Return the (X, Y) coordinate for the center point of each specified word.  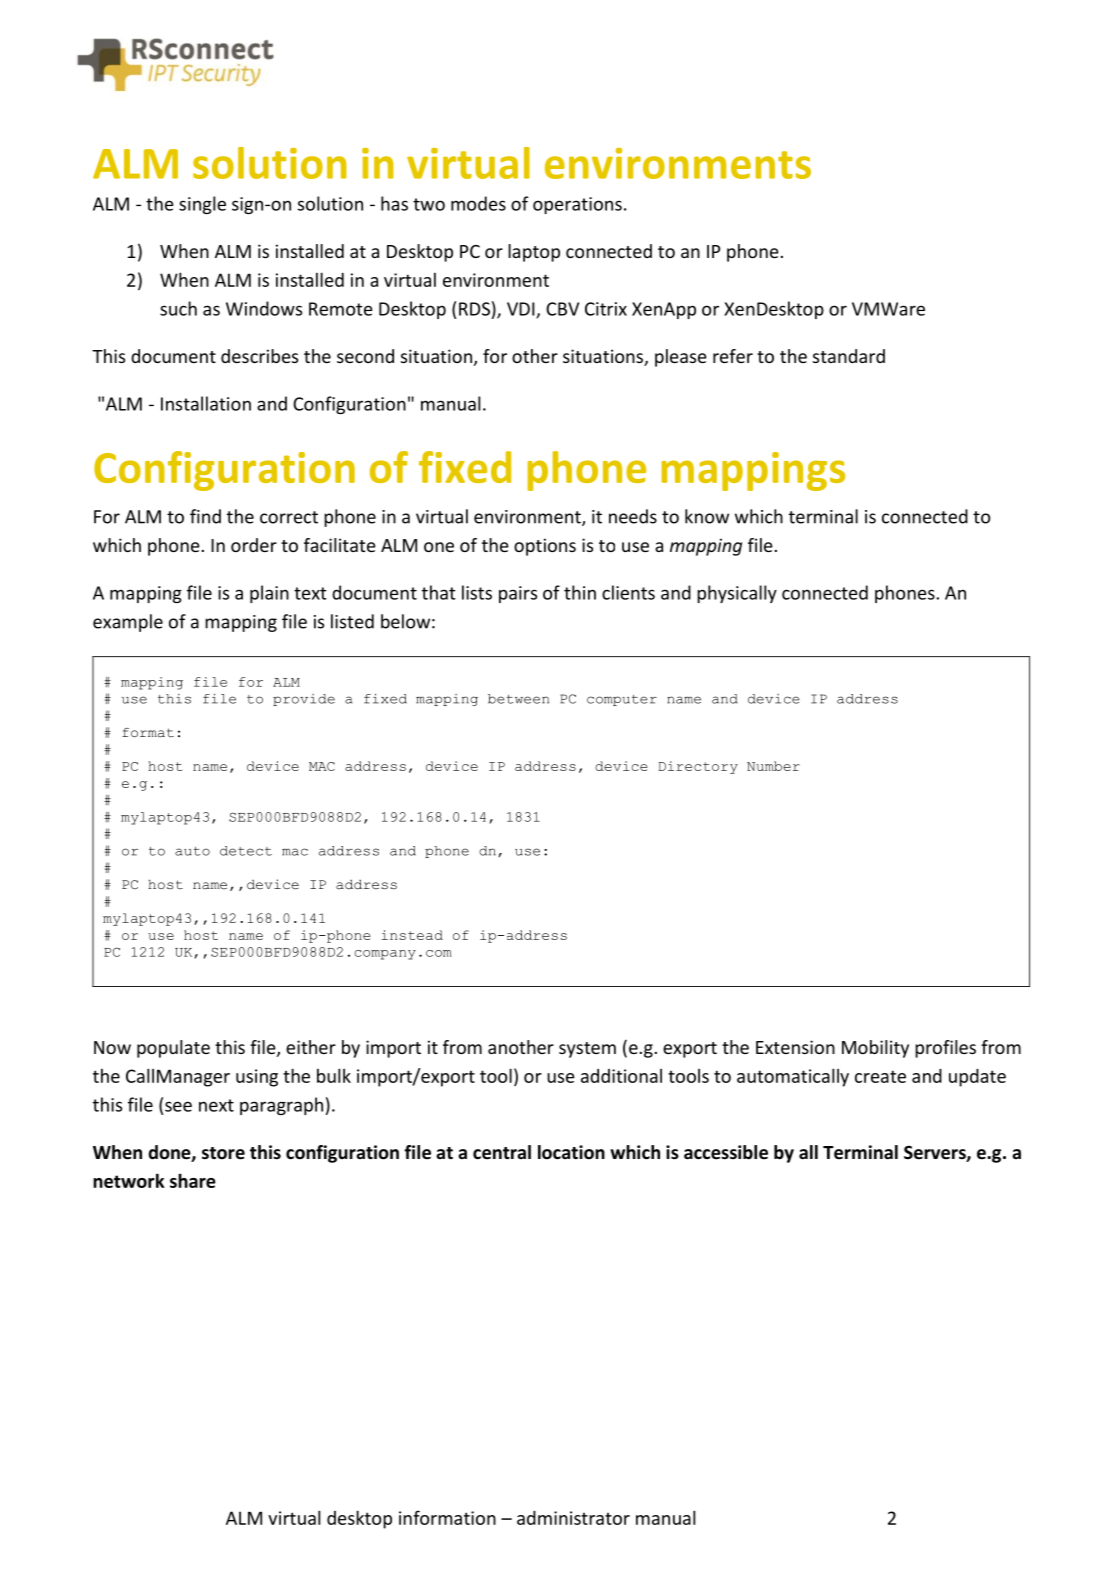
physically (737, 594)
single (202, 205)
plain (269, 594)
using (257, 1078)
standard (849, 356)
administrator (573, 1518)
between (518, 699)
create (880, 1076)
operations (577, 205)
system (587, 1050)
